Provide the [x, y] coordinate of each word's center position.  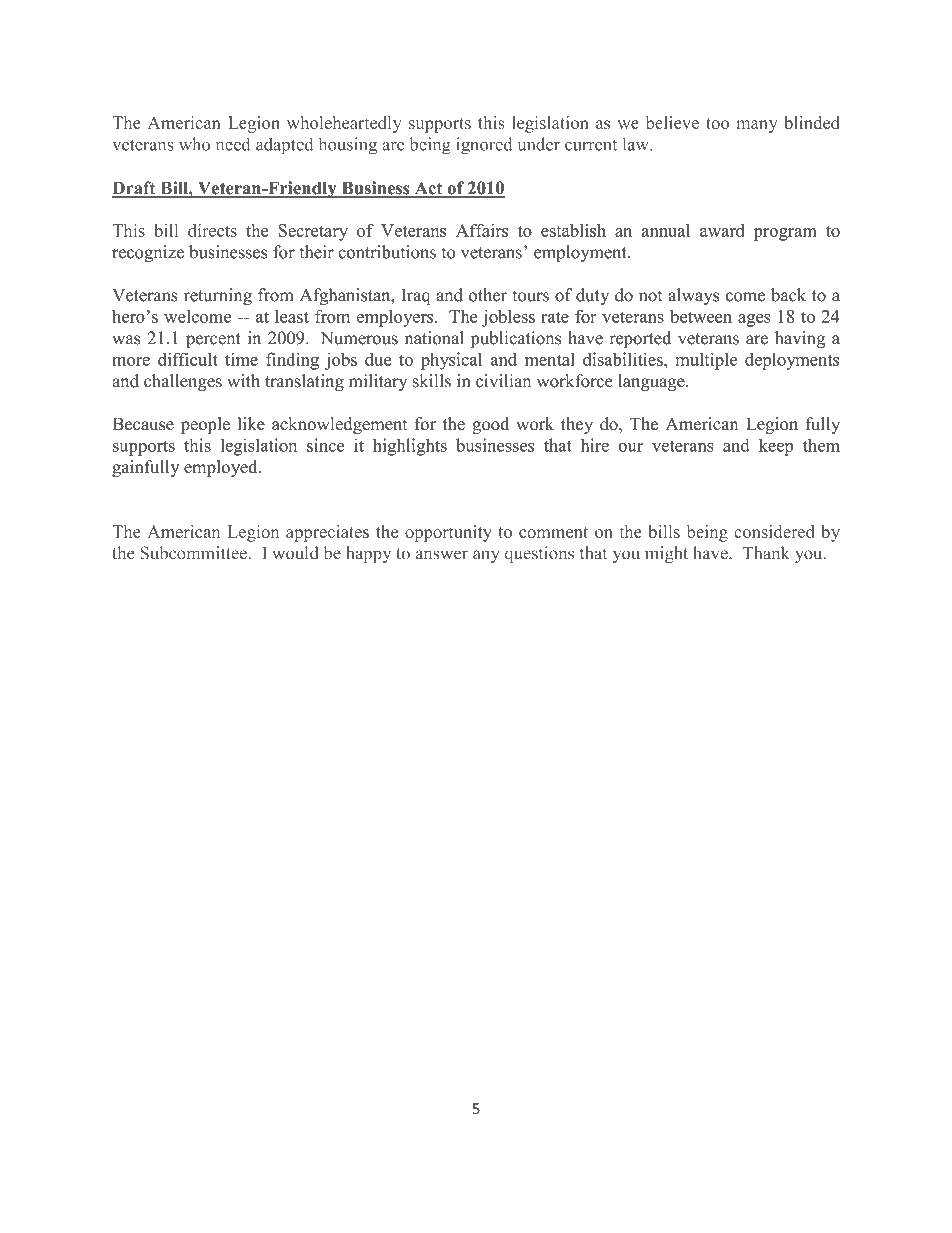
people [205, 425]
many [757, 126]
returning [218, 296]
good [490, 425]
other [488, 295]
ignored [484, 146]
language [652, 382]
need [233, 144]
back [788, 295]
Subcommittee [194, 553]
